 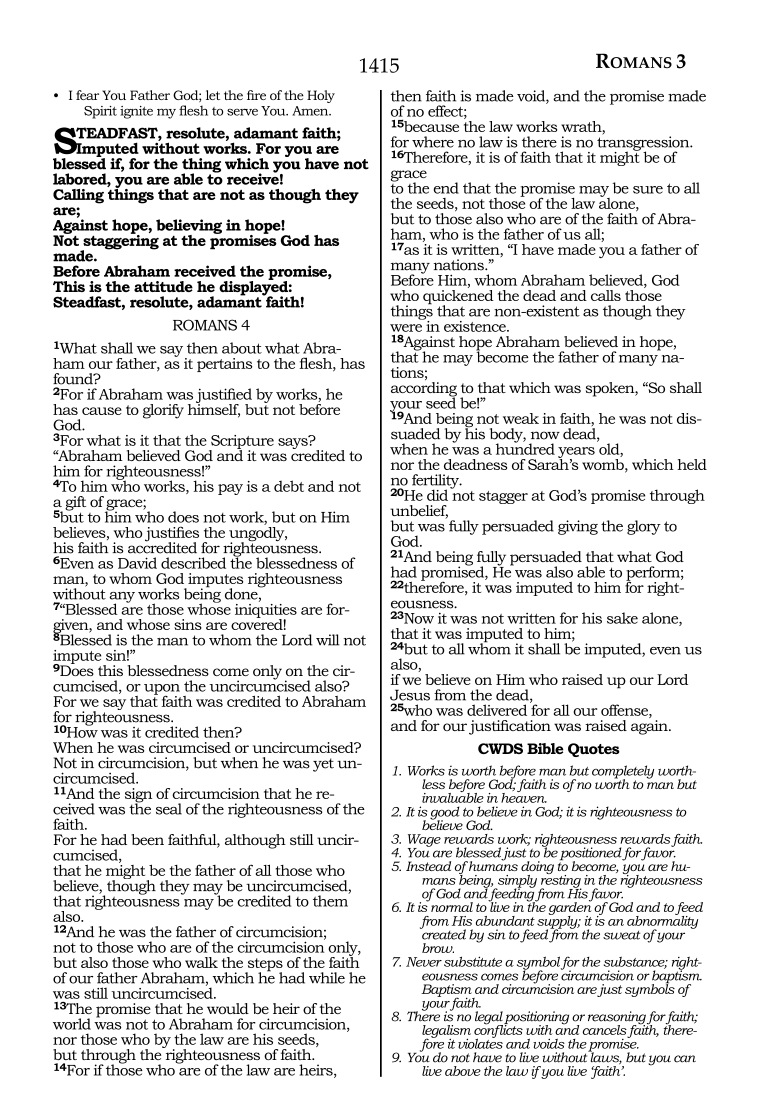 What do you see at coordinates (648, 190) in the screenshot?
I see `sure` at bounding box center [648, 190].
